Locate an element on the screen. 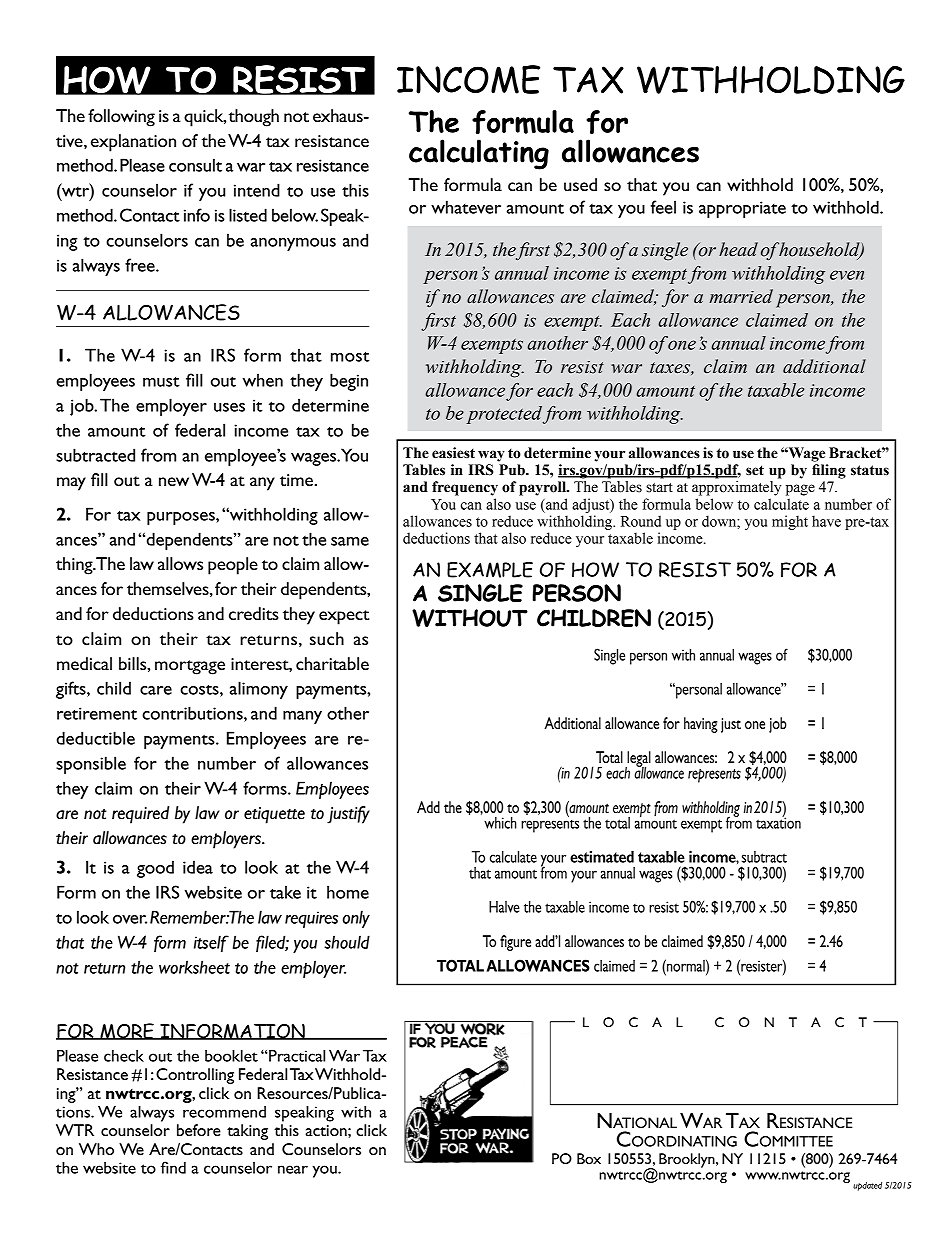  taxation is located at coordinates (778, 822).
